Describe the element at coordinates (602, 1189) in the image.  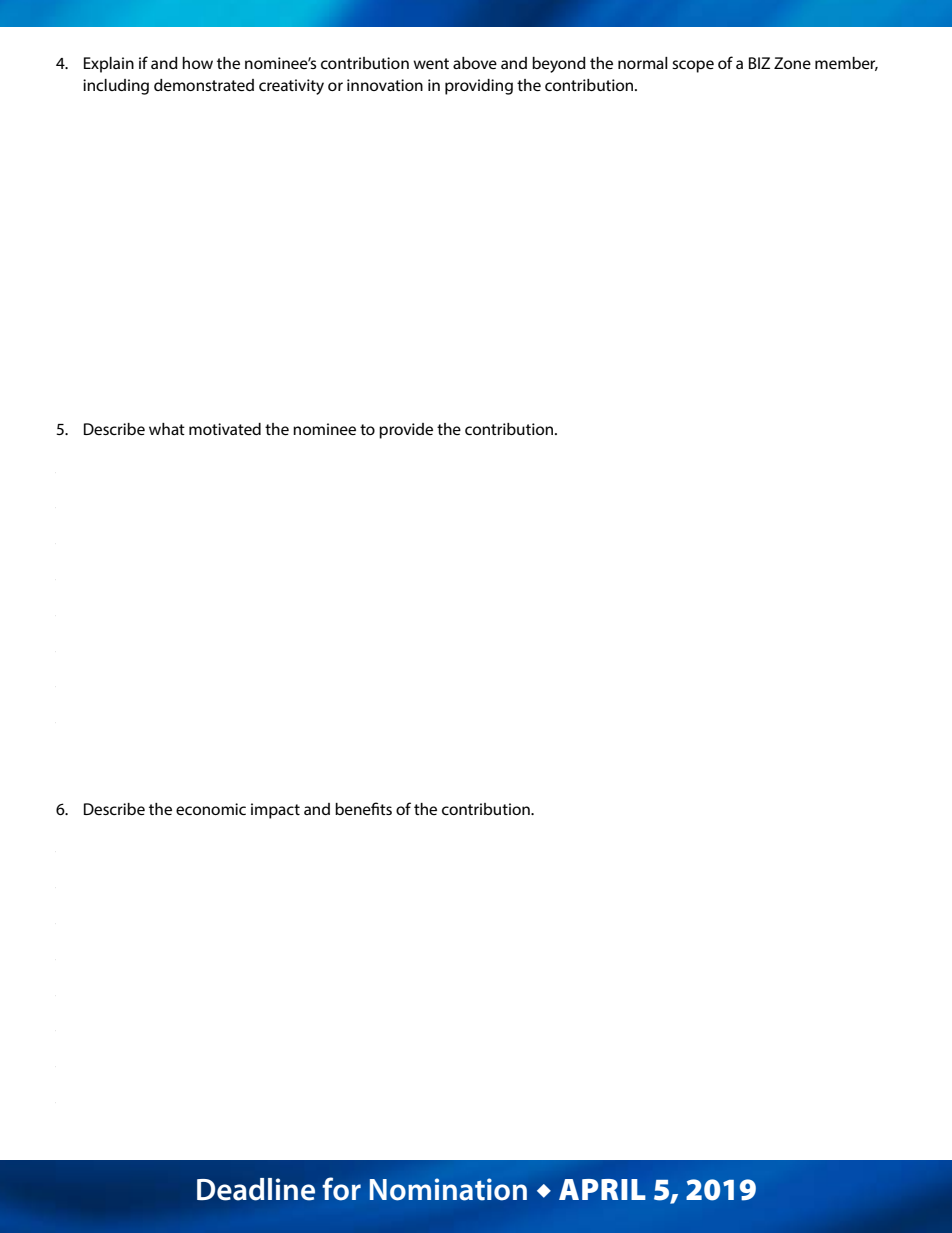
I see `APRIL` at that location.
